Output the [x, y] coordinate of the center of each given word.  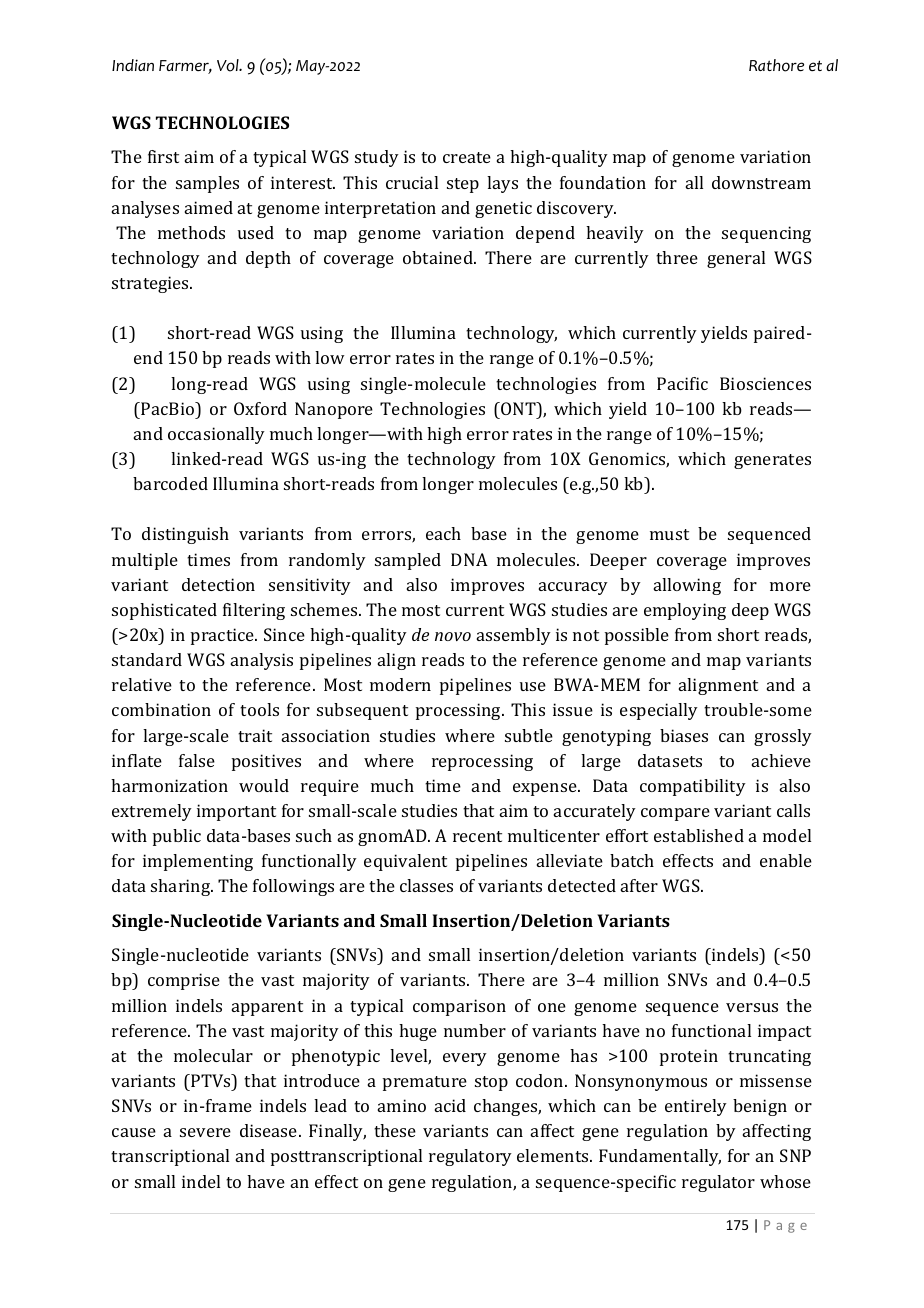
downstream [761, 182]
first [163, 156]
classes [426, 885]
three [677, 257]
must [669, 534]
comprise [184, 981]
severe [205, 1132]
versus [752, 1007]
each [443, 533]
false [197, 760]
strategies [152, 284]
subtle [529, 735]
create [467, 157]
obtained [439, 257]
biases [684, 735]
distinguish [185, 535]
